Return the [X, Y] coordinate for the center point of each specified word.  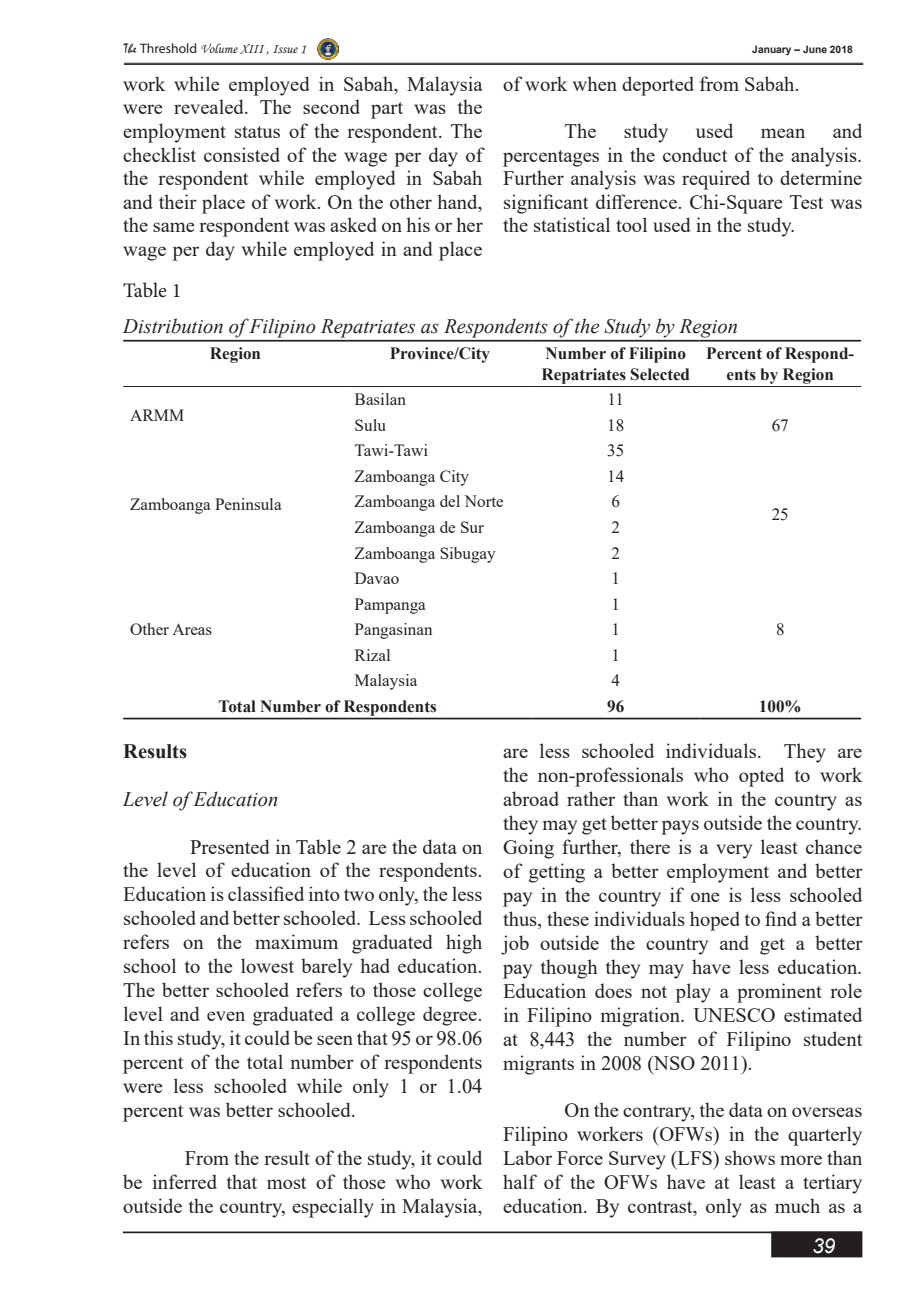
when [595, 83]
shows [750, 1157]
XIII [253, 49]
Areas [192, 629]
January [771, 50]
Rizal [372, 655]
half [520, 1181]
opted [761, 777]
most [287, 1183]
